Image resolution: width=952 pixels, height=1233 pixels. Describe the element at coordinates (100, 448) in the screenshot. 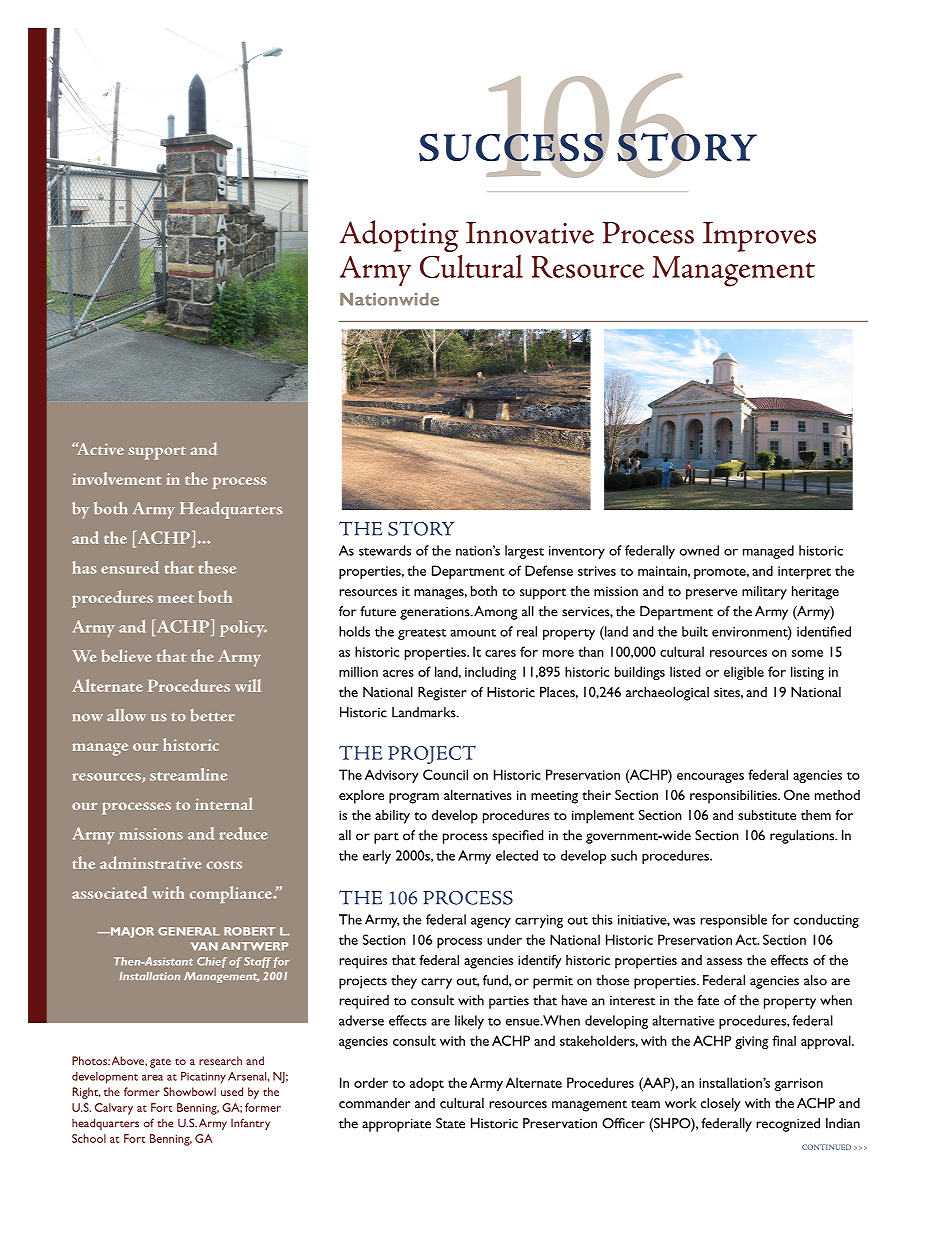

I see `Active` at that location.
